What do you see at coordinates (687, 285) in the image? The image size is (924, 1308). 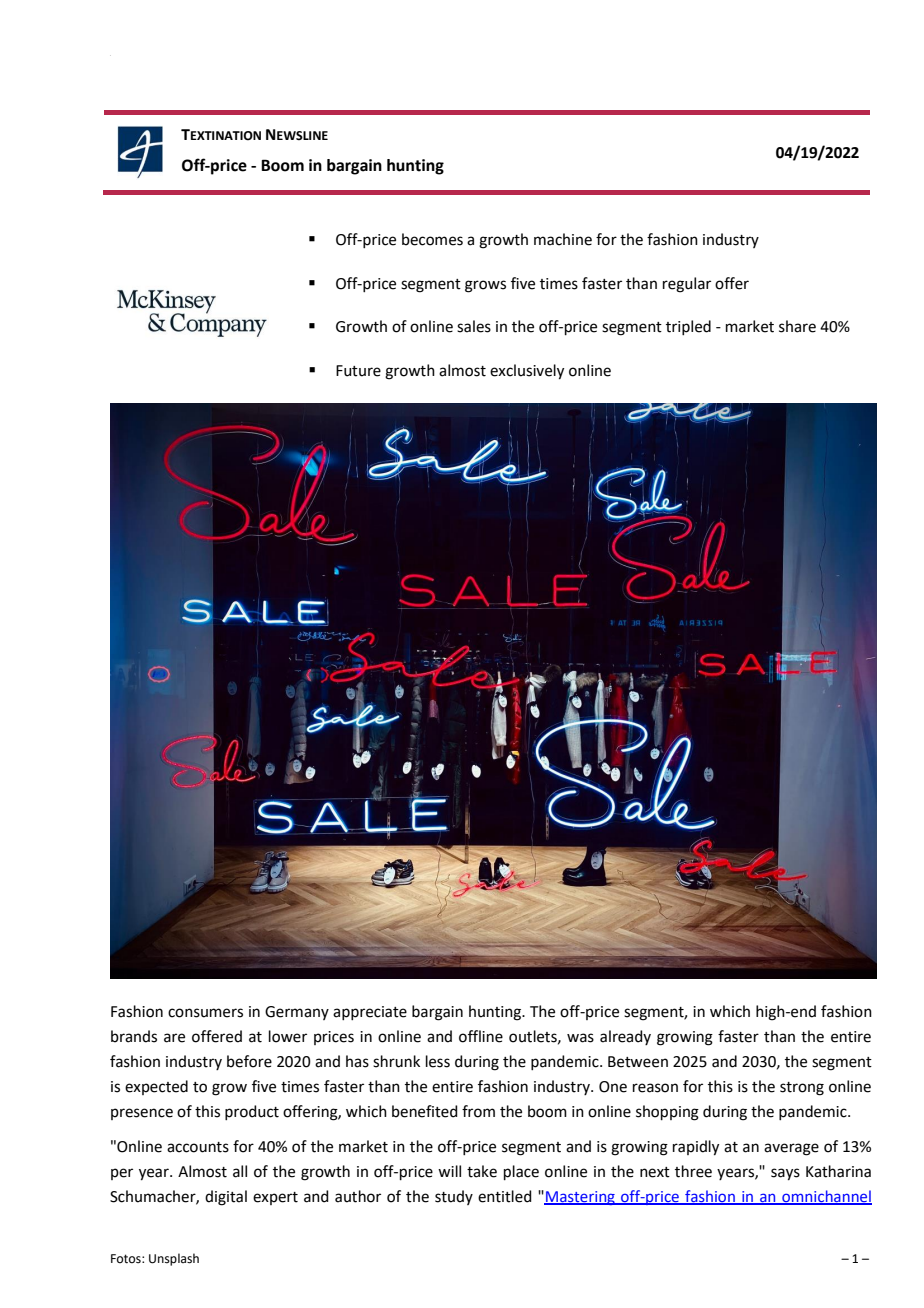 I see `regular` at bounding box center [687, 285].
